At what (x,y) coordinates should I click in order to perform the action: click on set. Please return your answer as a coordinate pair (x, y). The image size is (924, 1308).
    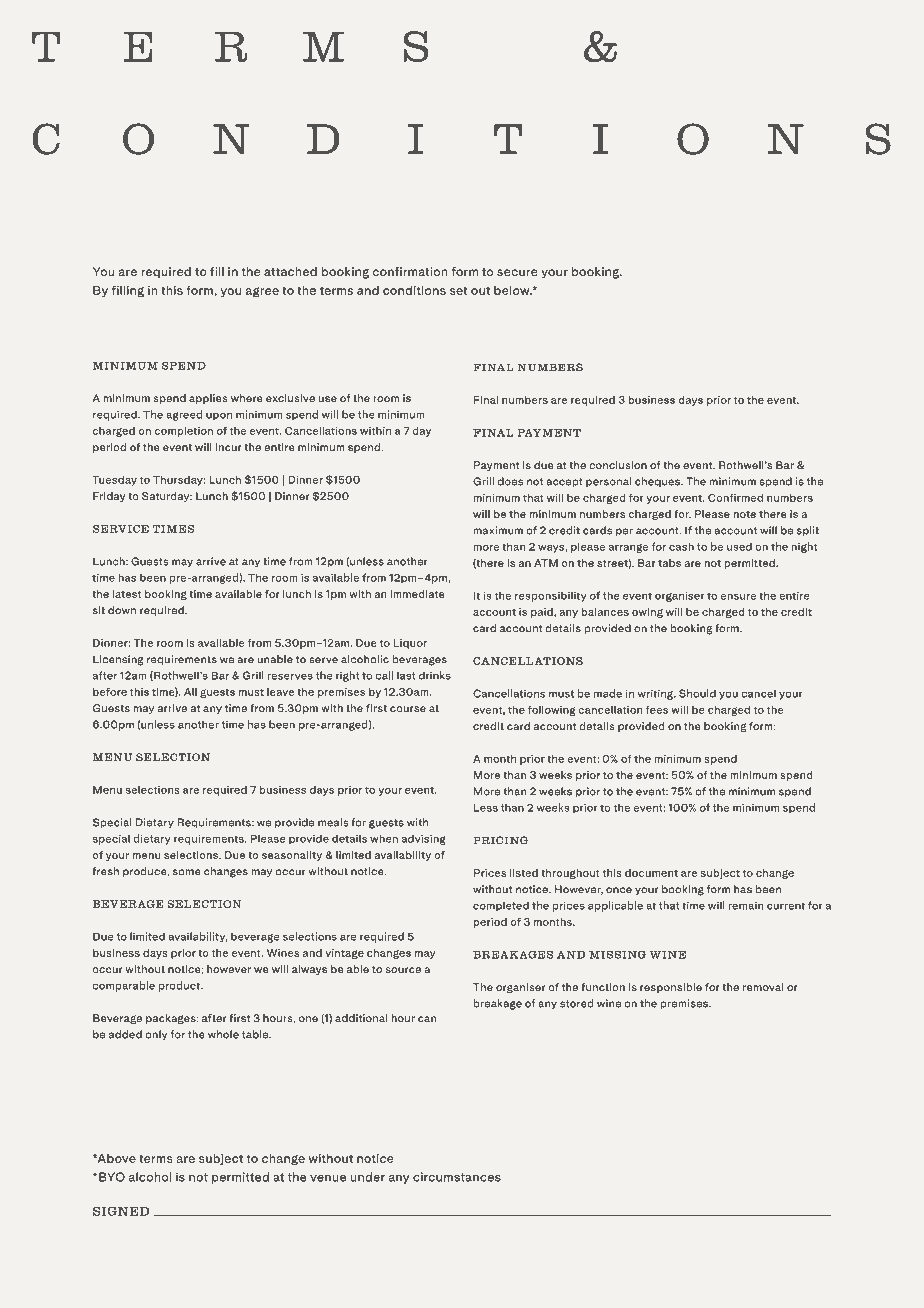
    Looking at the image, I should click on (458, 291).
